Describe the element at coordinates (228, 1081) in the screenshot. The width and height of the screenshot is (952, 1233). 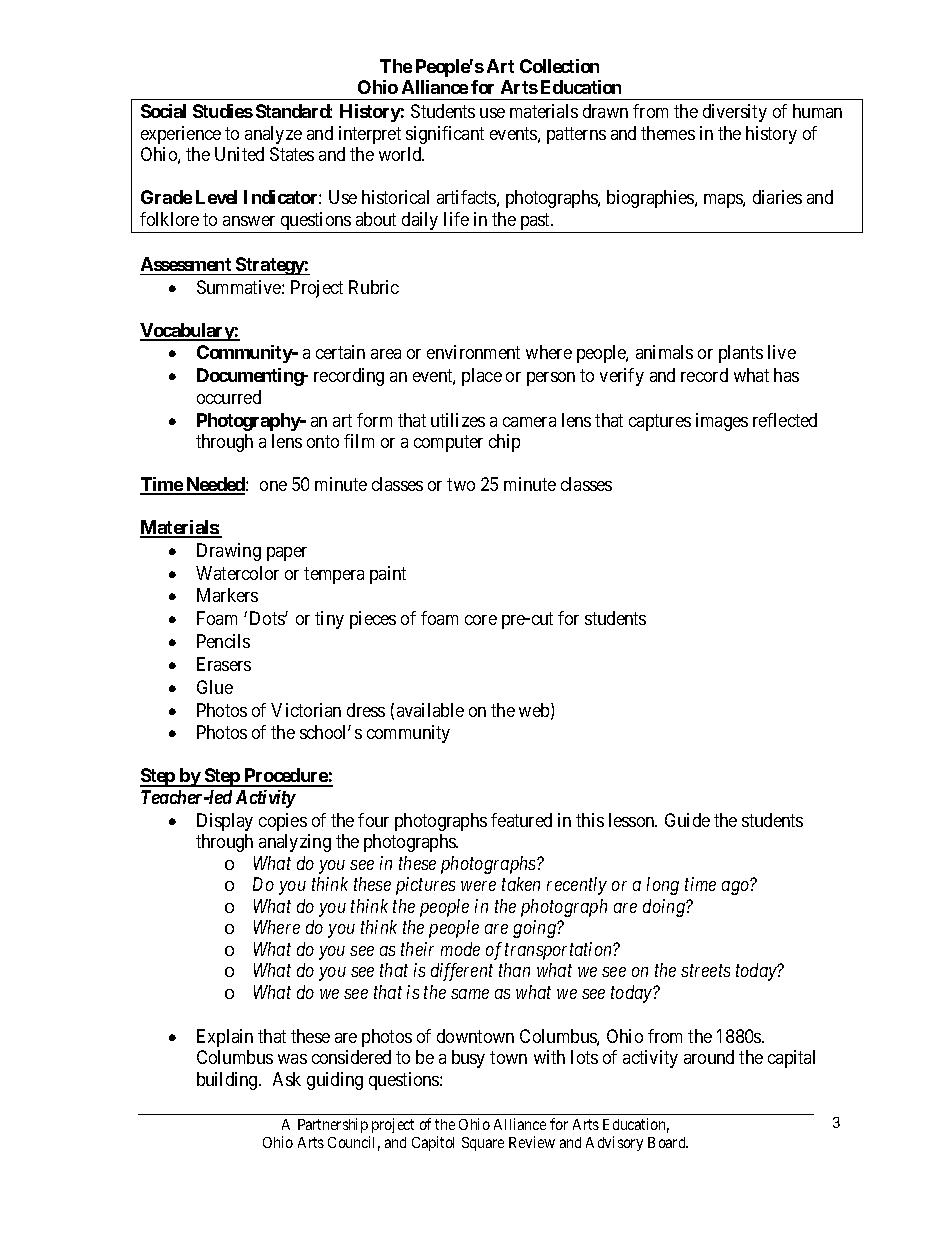
I see `building` at that location.
